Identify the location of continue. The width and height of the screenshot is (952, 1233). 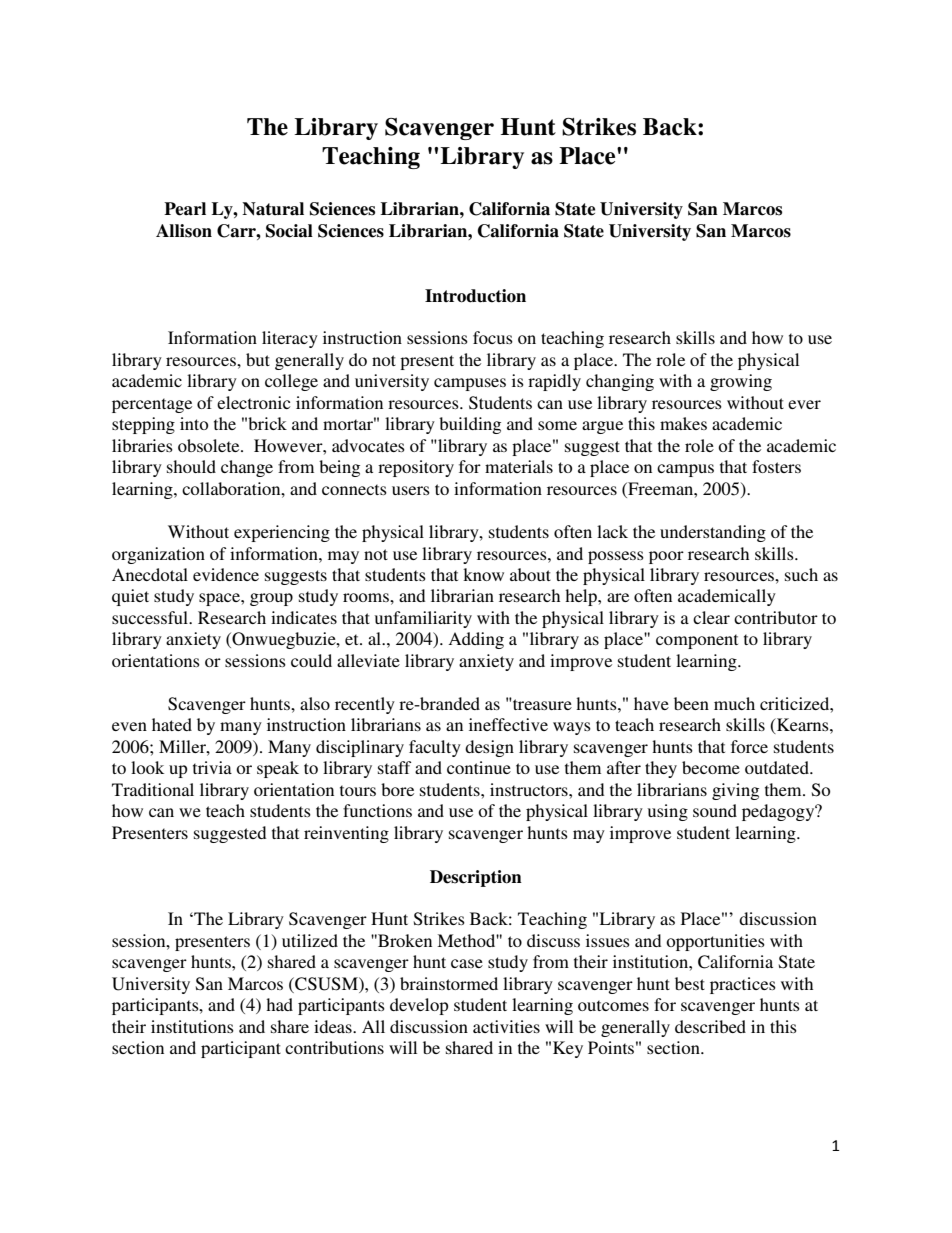
(479, 767).
